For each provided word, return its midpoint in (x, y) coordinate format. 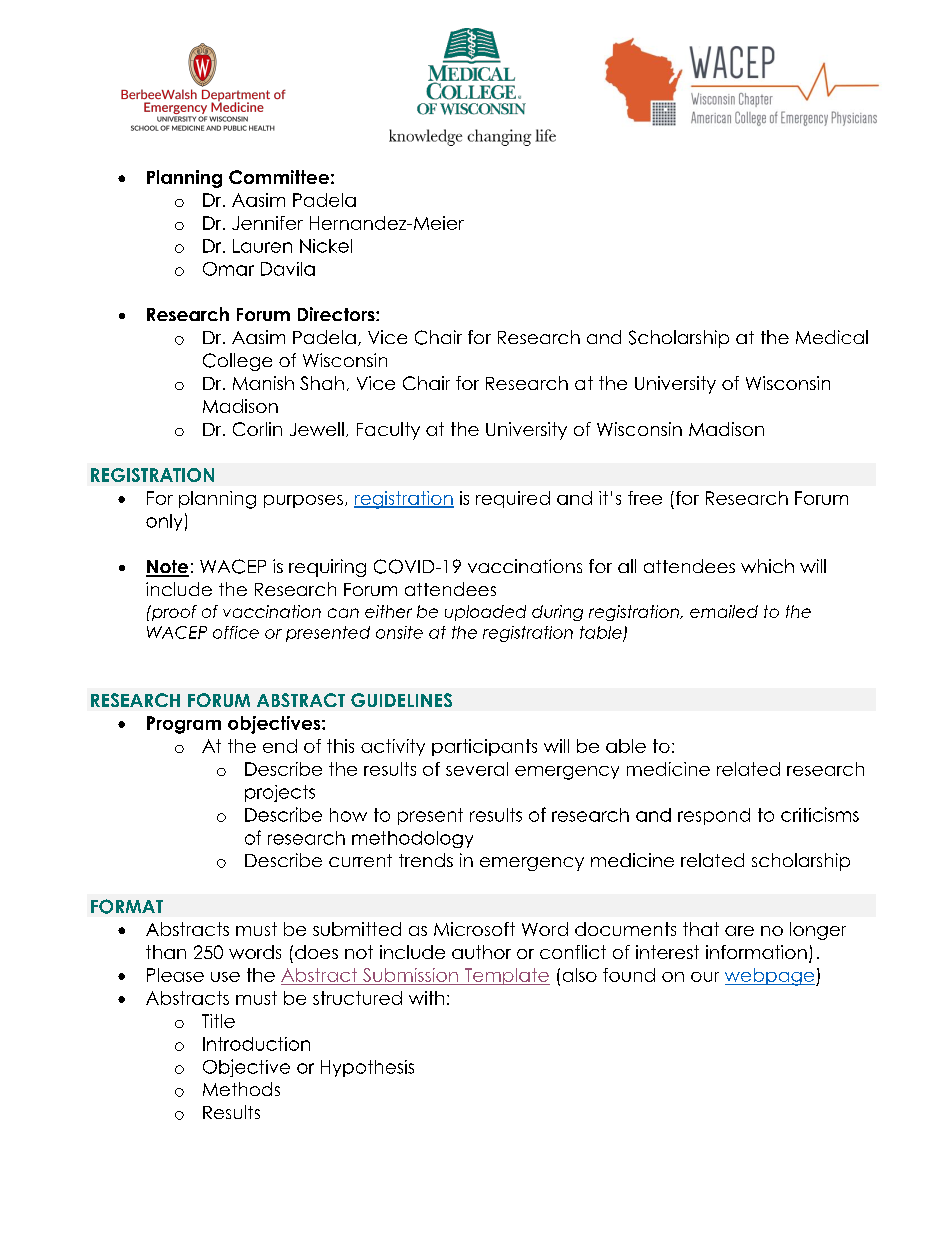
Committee (279, 177)
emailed (724, 611)
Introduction (256, 1044)
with (426, 998)
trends (426, 860)
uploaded (485, 613)
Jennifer (267, 223)
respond (714, 816)
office (236, 632)
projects (280, 793)
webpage (771, 977)
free (645, 498)
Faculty (388, 431)
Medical (832, 337)
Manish (263, 383)
